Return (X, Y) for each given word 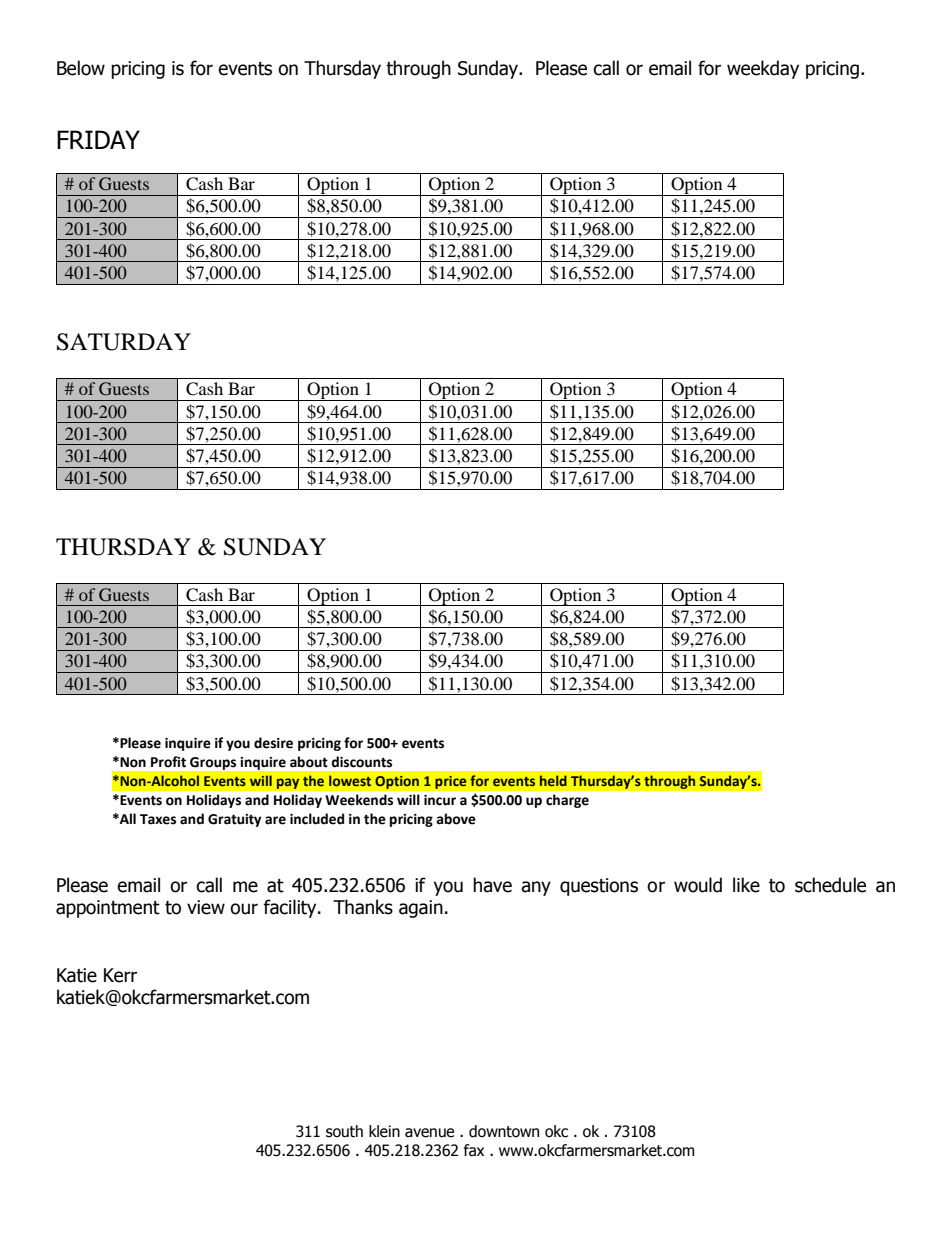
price (451, 782)
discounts (361, 762)
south (344, 1131)
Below (81, 68)
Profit (168, 762)
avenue (429, 1133)
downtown (504, 1131)
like (746, 885)
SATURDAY (124, 342)
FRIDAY (98, 139)
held (553, 780)
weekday (763, 69)
